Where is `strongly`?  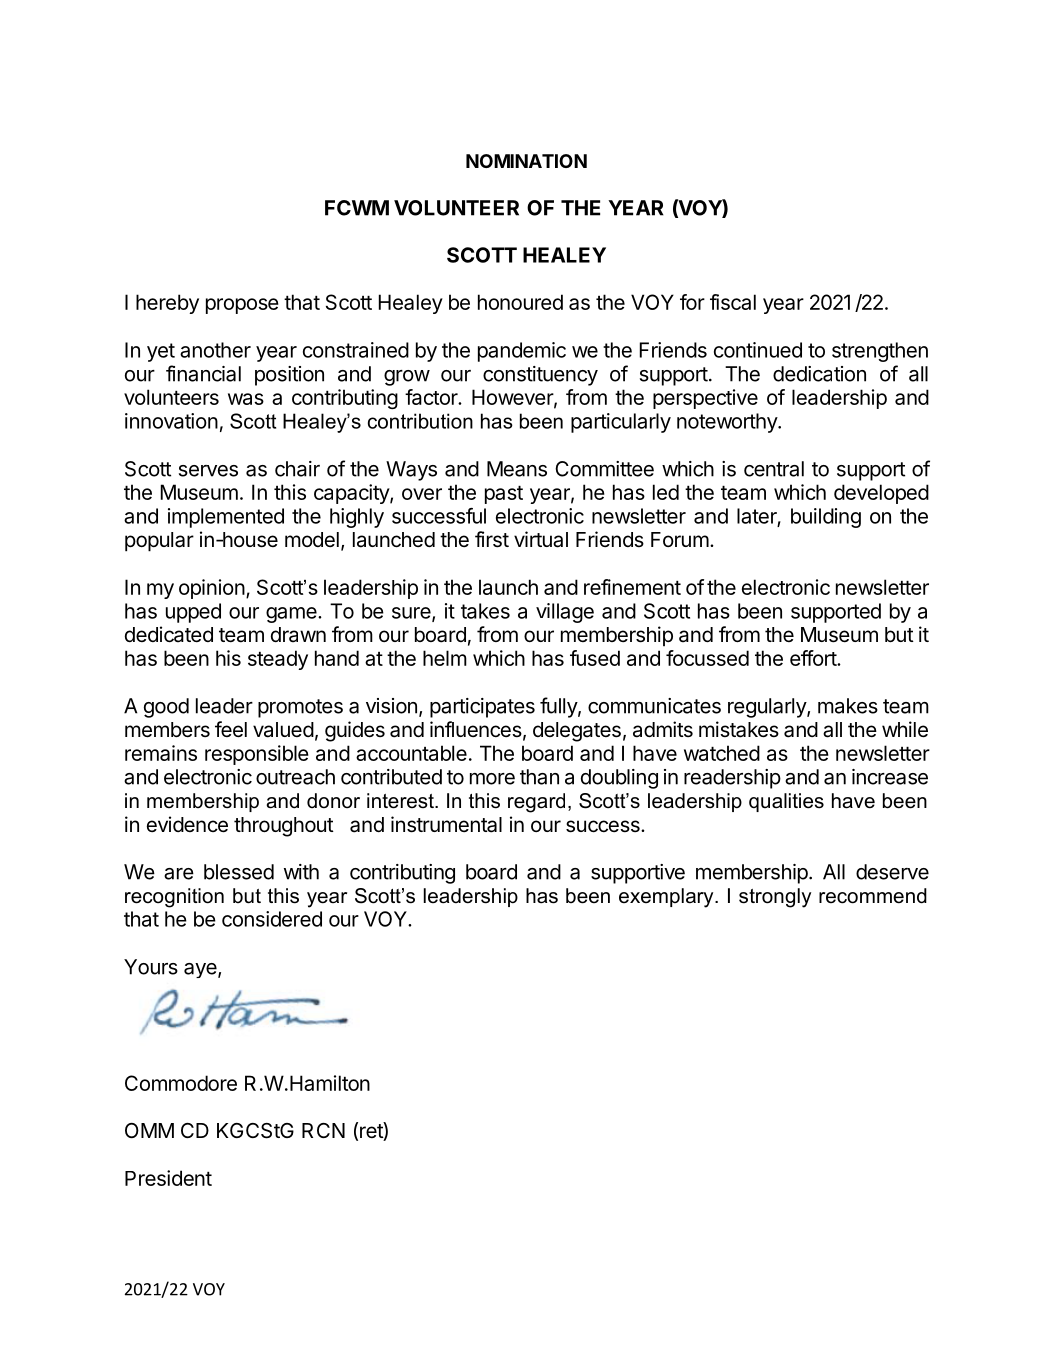 strongly is located at coordinates (775, 898).
